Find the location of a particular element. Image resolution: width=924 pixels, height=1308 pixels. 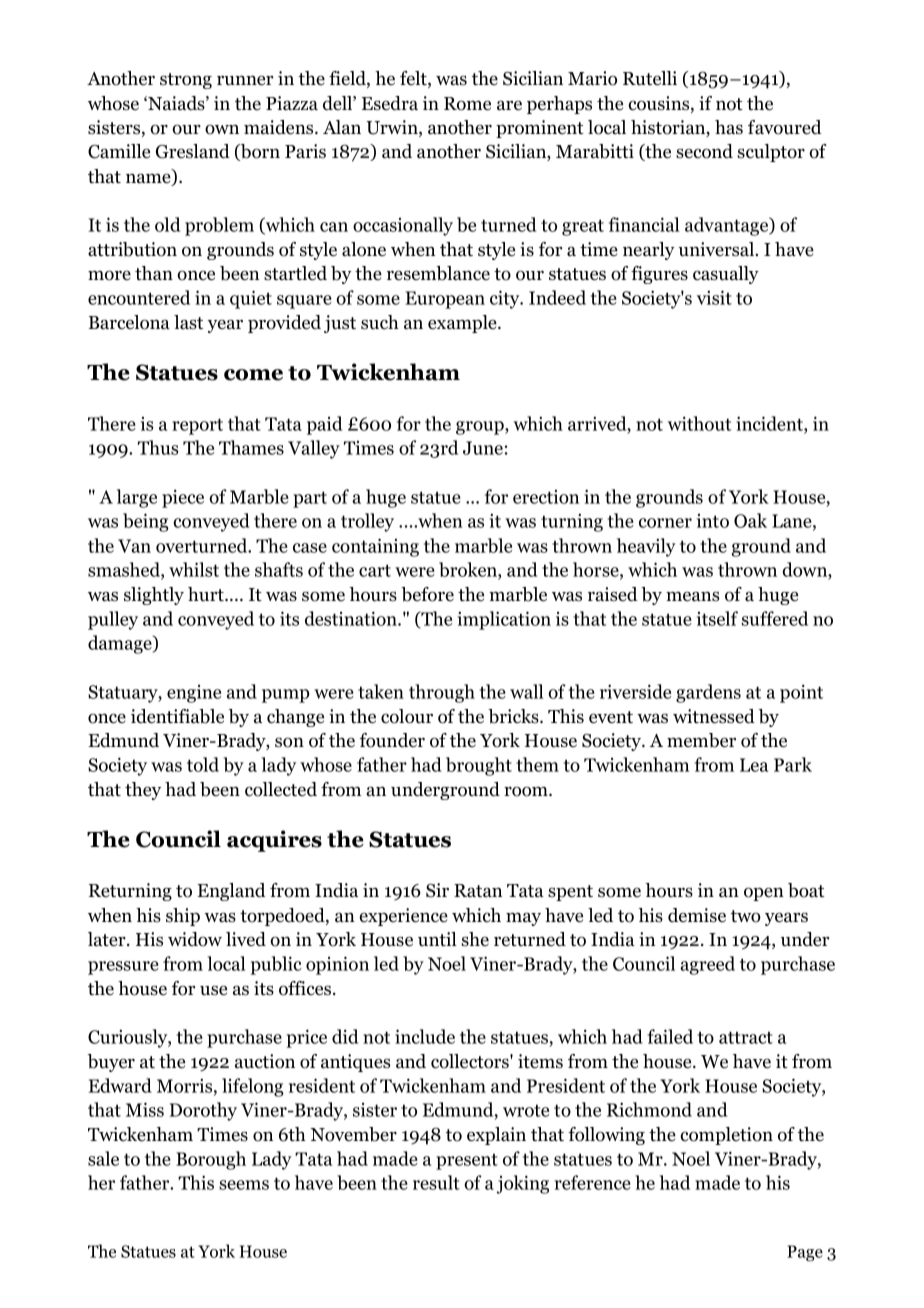

Rome is located at coordinates (467, 104).
